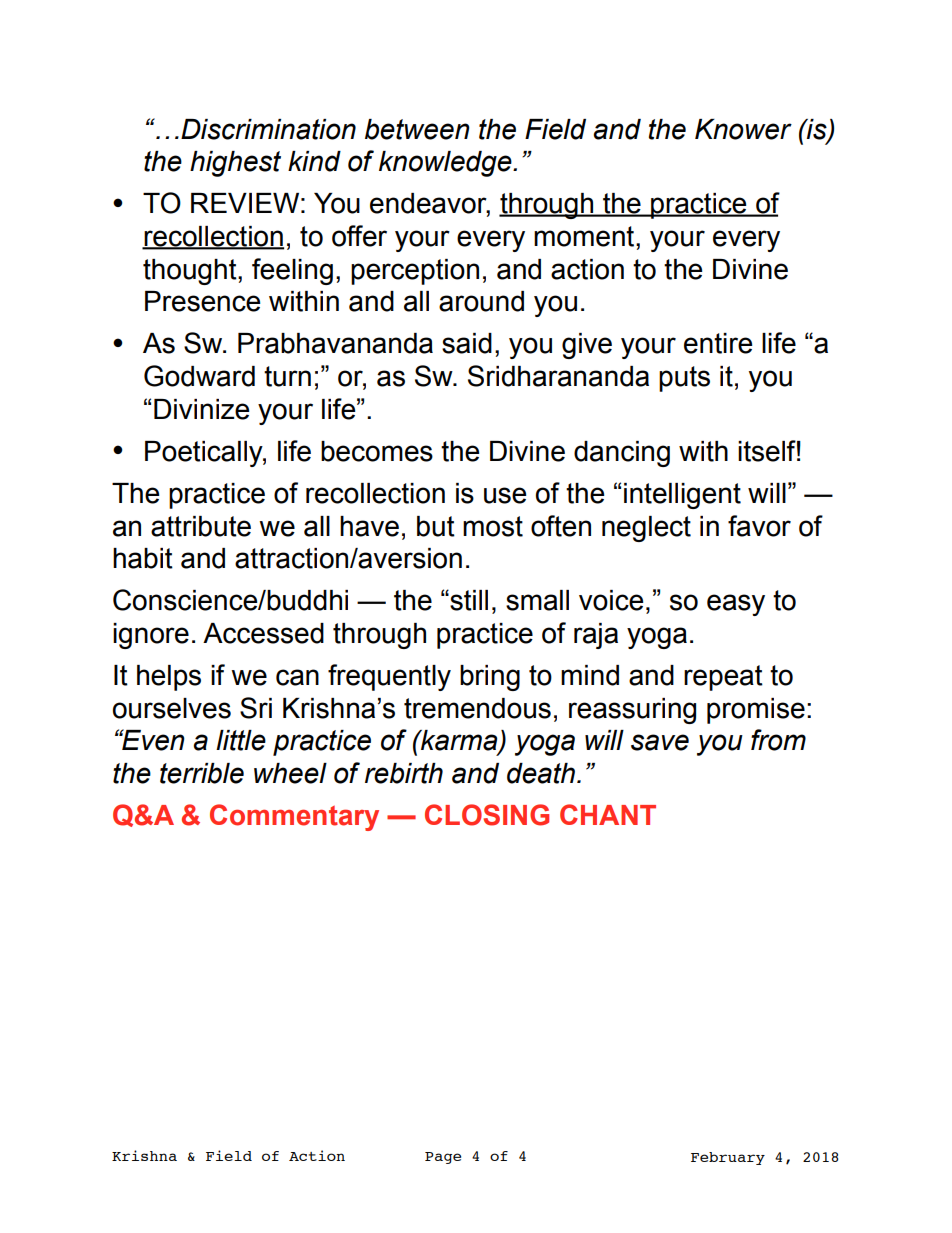 The height and width of the screenshot is (1233, 952). Describe the element at coordinates (467, 343) in the screenshot. I see `said` at that location.
